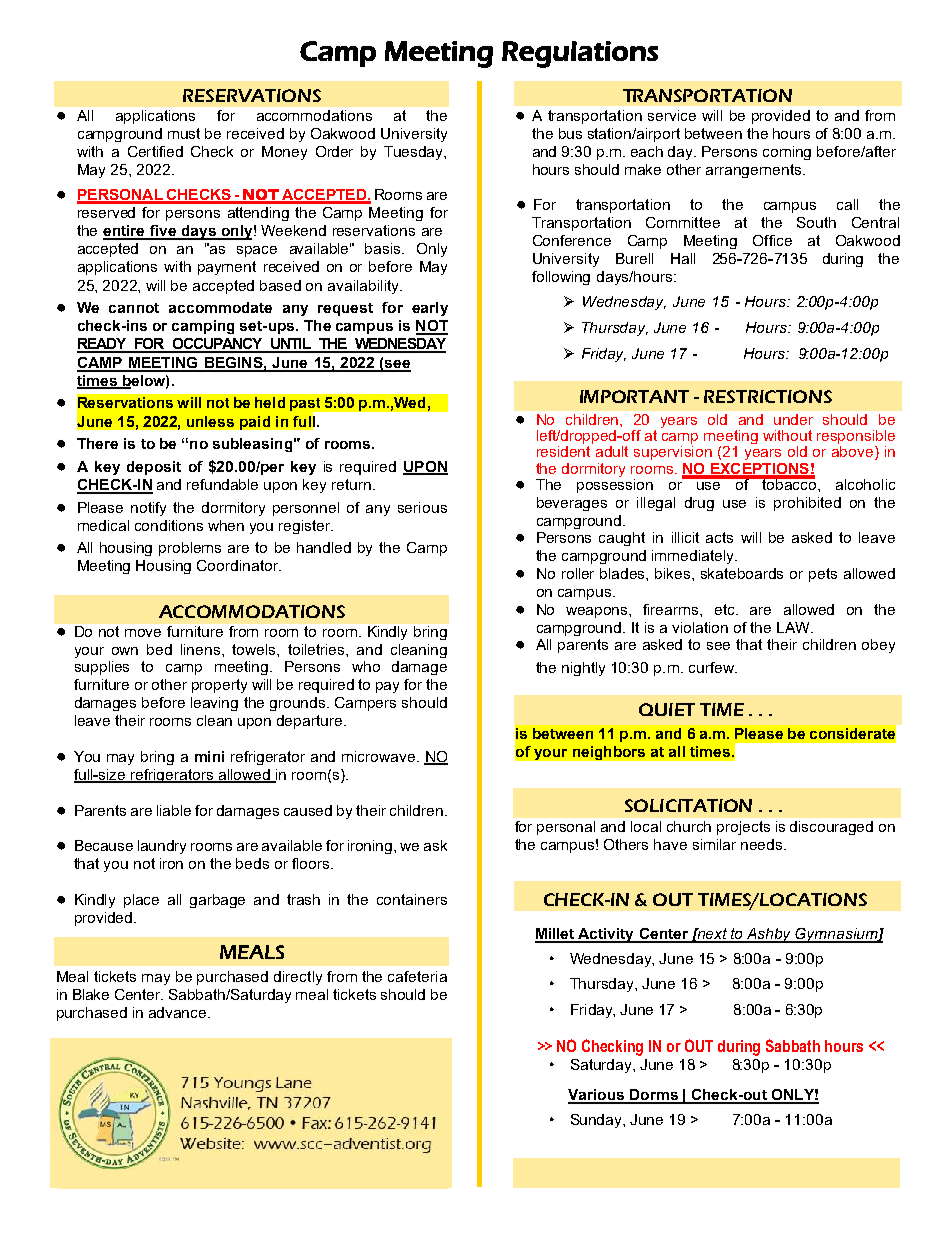 This screenshot has height=1233, width=952. What do you see at coordinates (580, 54) in the screenshot?
I see `Regulations` at bounding box center [580, 54].
